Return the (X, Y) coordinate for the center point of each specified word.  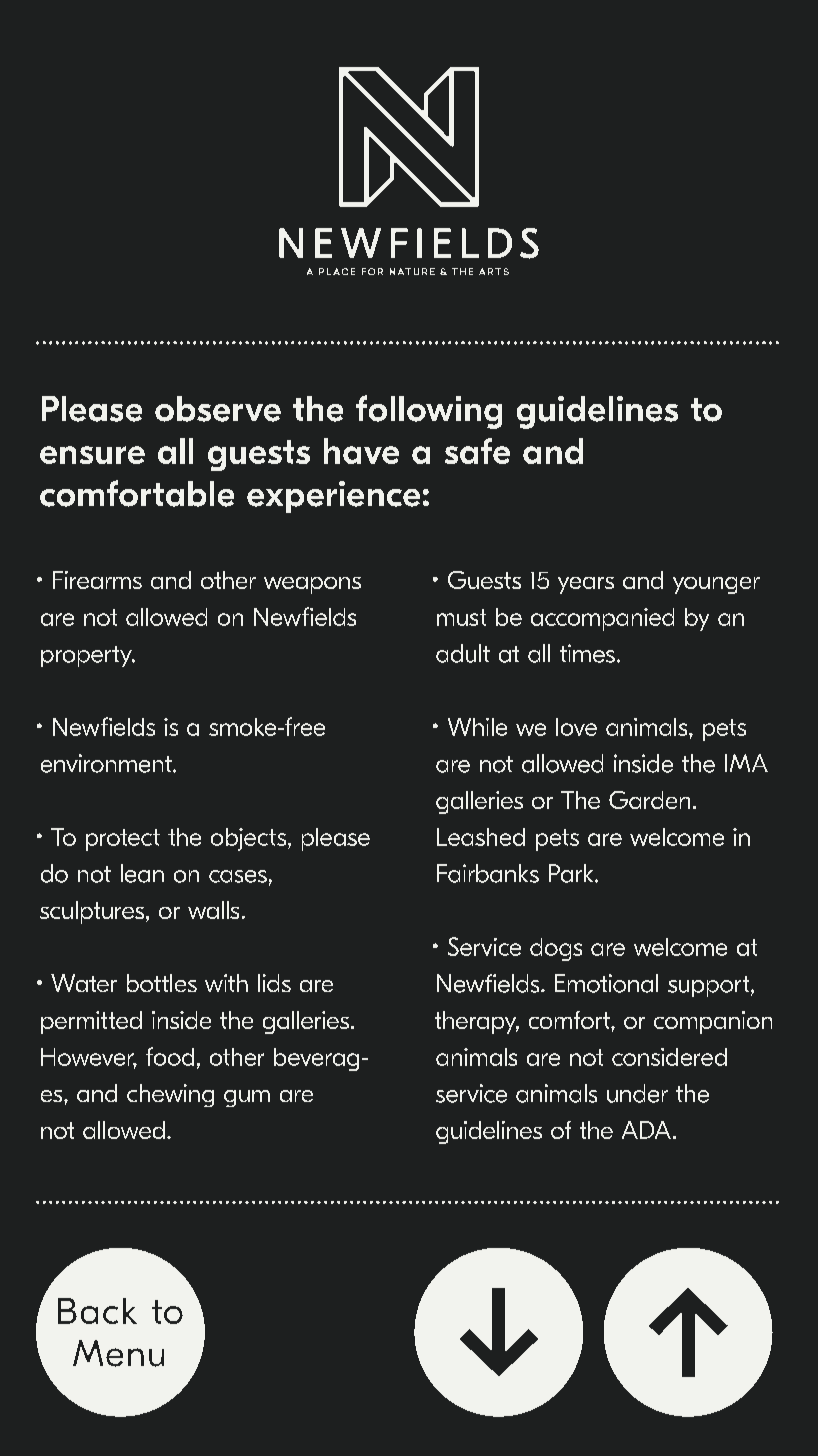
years (586, 585)
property (87, 656)
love (576, 727)
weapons (312, 585)
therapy (477, 1022)
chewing (170, 1095)
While (477, 727)
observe (218, 409)
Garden (649, 800)
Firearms (97, 580)
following (429, 412)
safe (477, 451)
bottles (162, 983)
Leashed (481, 837)
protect (123, 840)
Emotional (606, 983)
